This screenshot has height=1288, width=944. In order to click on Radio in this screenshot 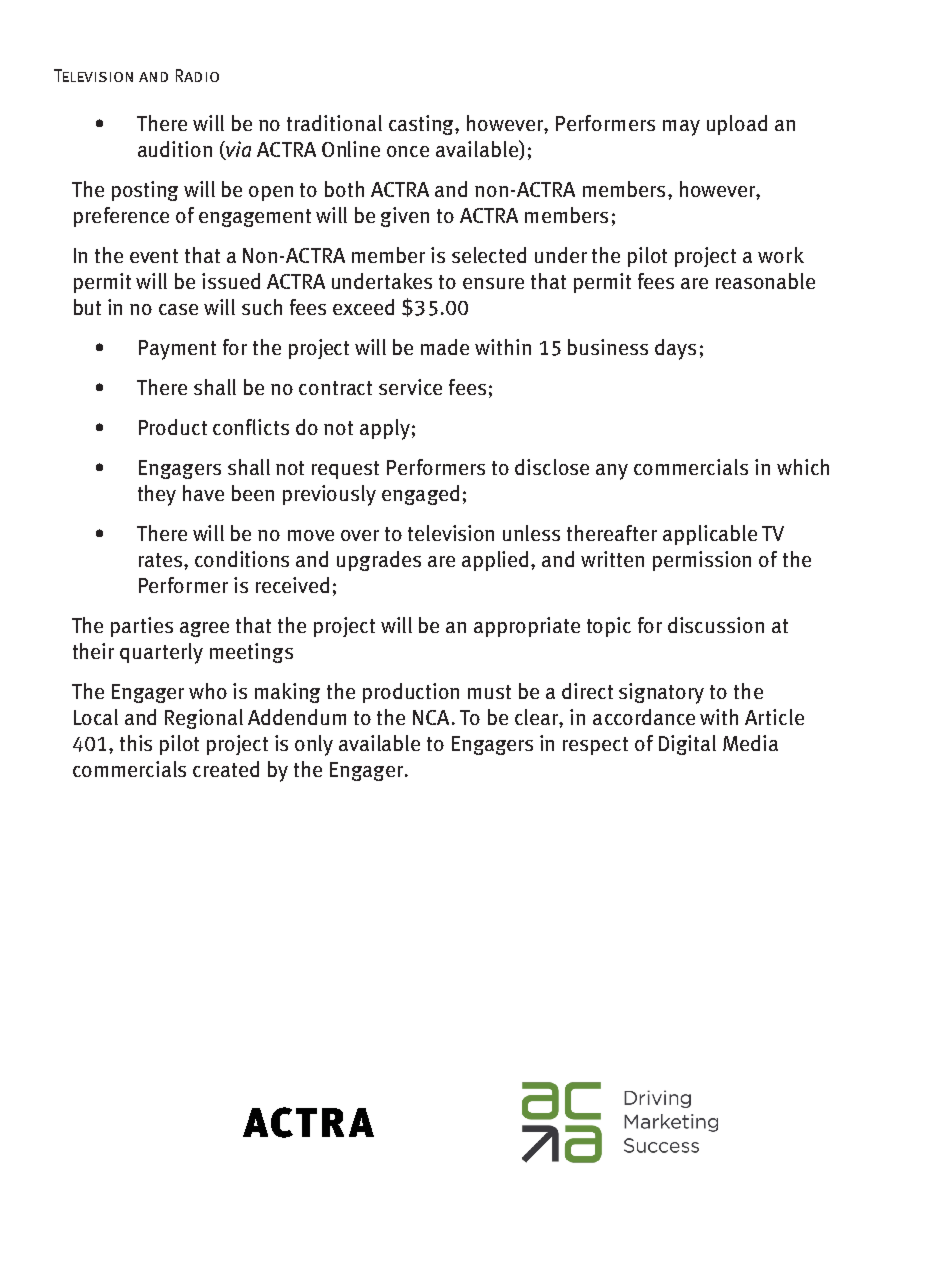, I will do `click(197, 75)`.
